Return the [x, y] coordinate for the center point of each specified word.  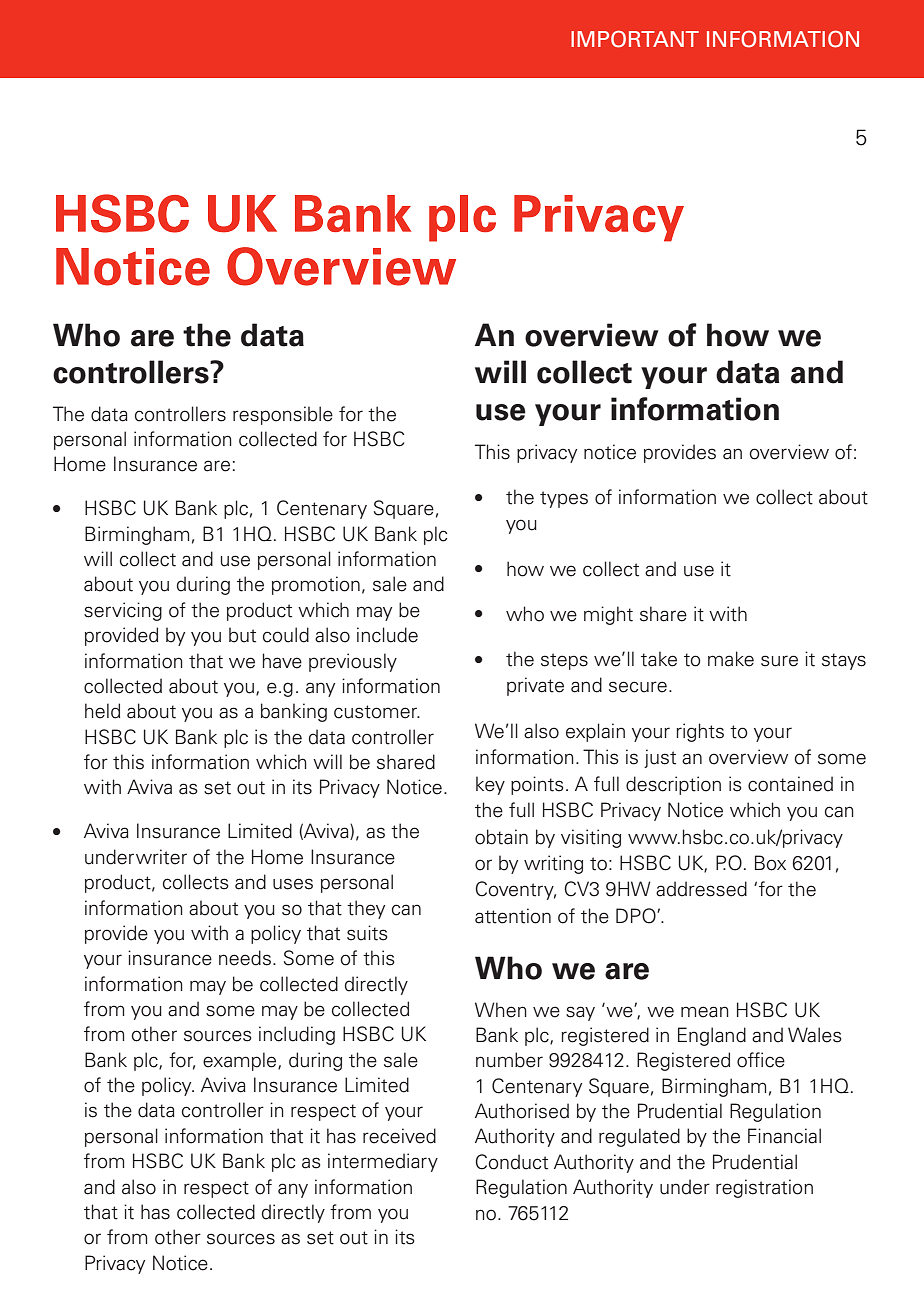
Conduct [511, 1162]
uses [293, 884]
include [387, 635]
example [241, 1061]
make [731, 659]
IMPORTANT [635, 39]
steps [564, 661]
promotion [316, 585]
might [608, 615]
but [242, 635]
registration [764, 1188]
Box [770, 863]
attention [513, 916]
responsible [283, 415]
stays [844, 661]
